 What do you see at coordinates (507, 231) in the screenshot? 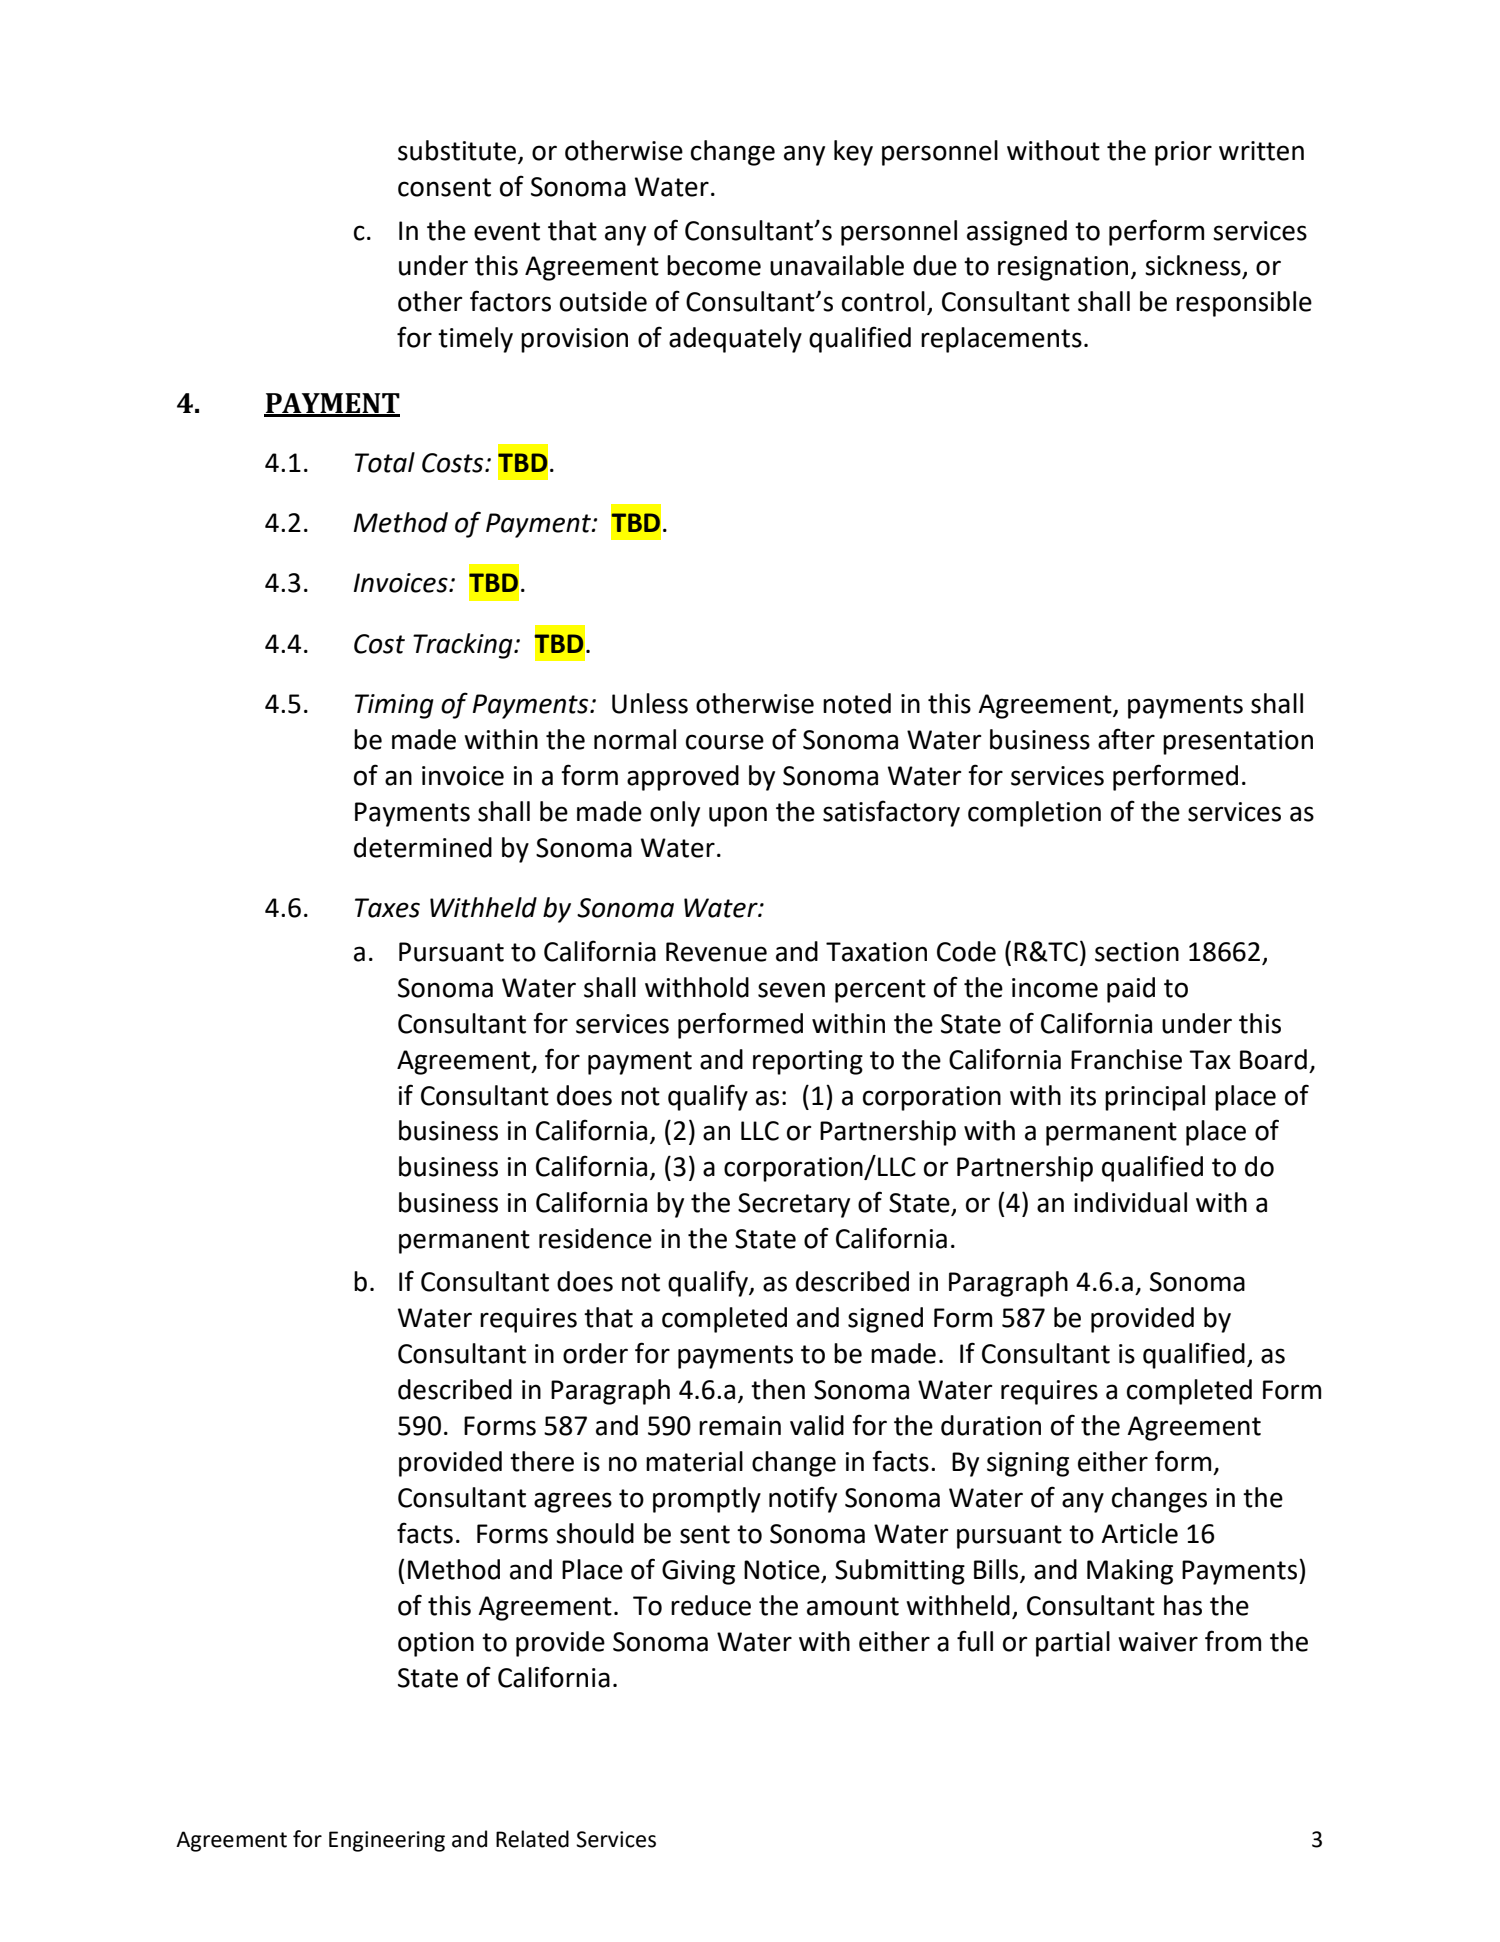
I see `event` at bounding box center [507, 231].
